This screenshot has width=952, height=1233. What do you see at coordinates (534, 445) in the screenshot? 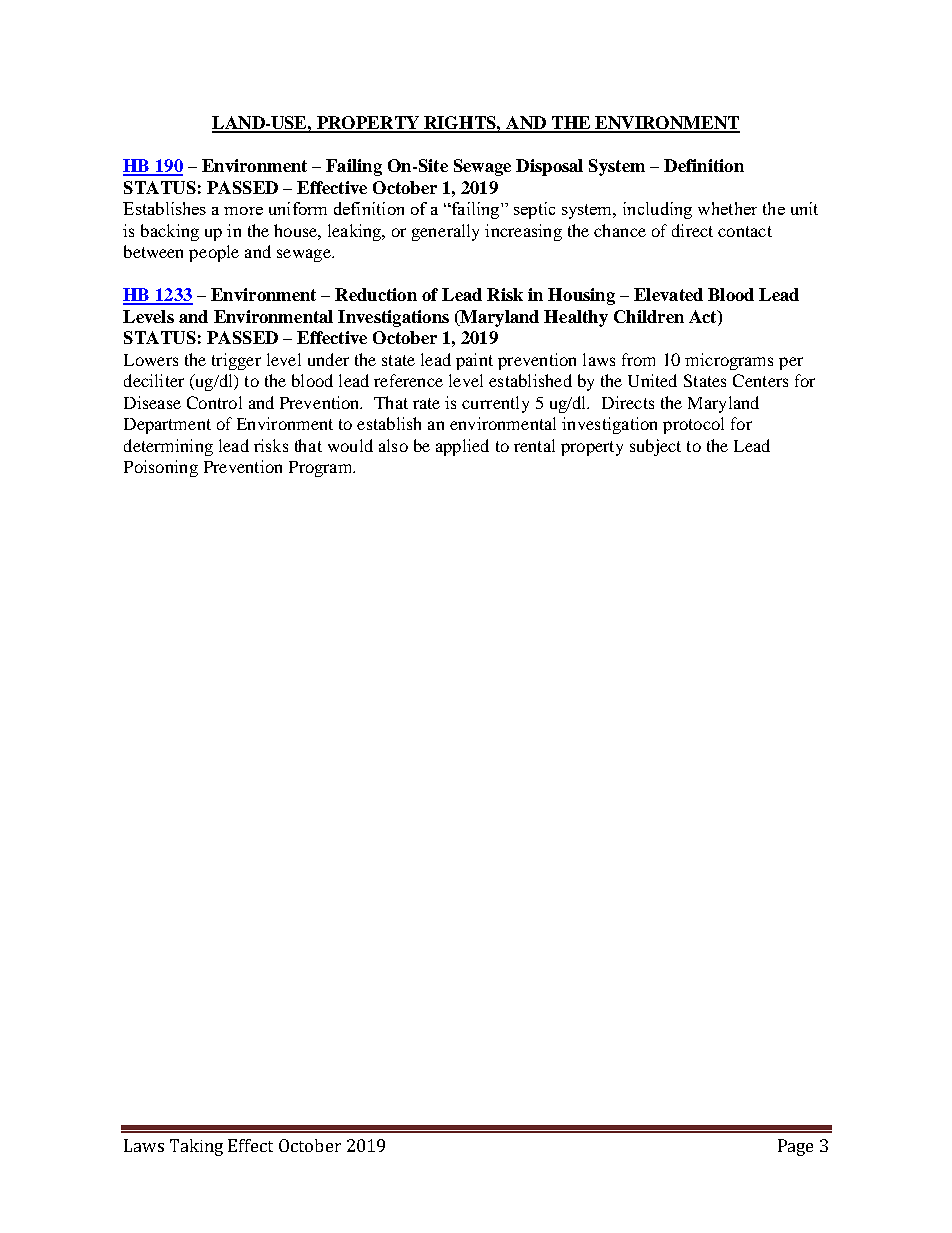
I see `rental` at bounding box center [534, 445].
